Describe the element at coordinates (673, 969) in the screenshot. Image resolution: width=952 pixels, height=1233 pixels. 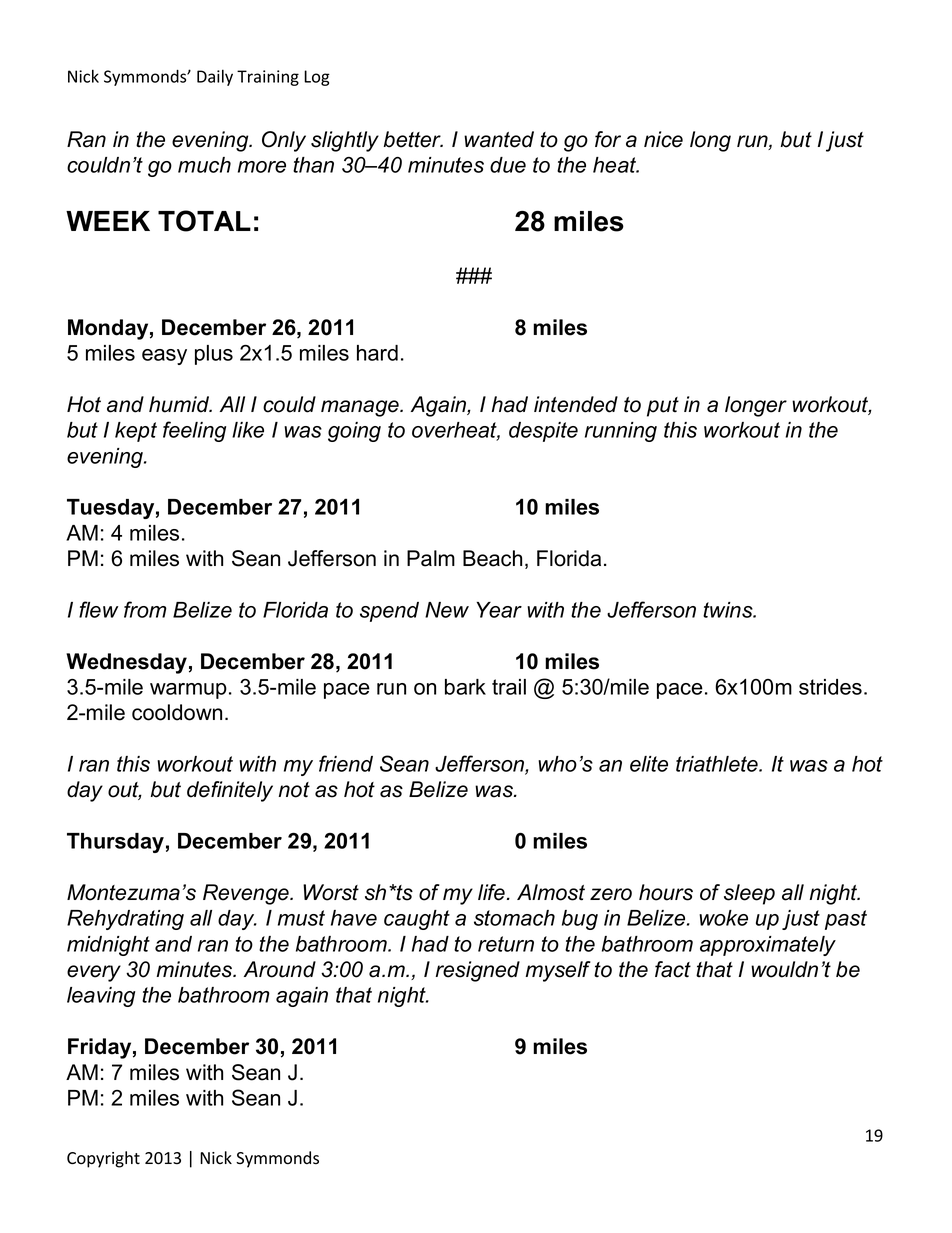
I see `fact` at that location.
